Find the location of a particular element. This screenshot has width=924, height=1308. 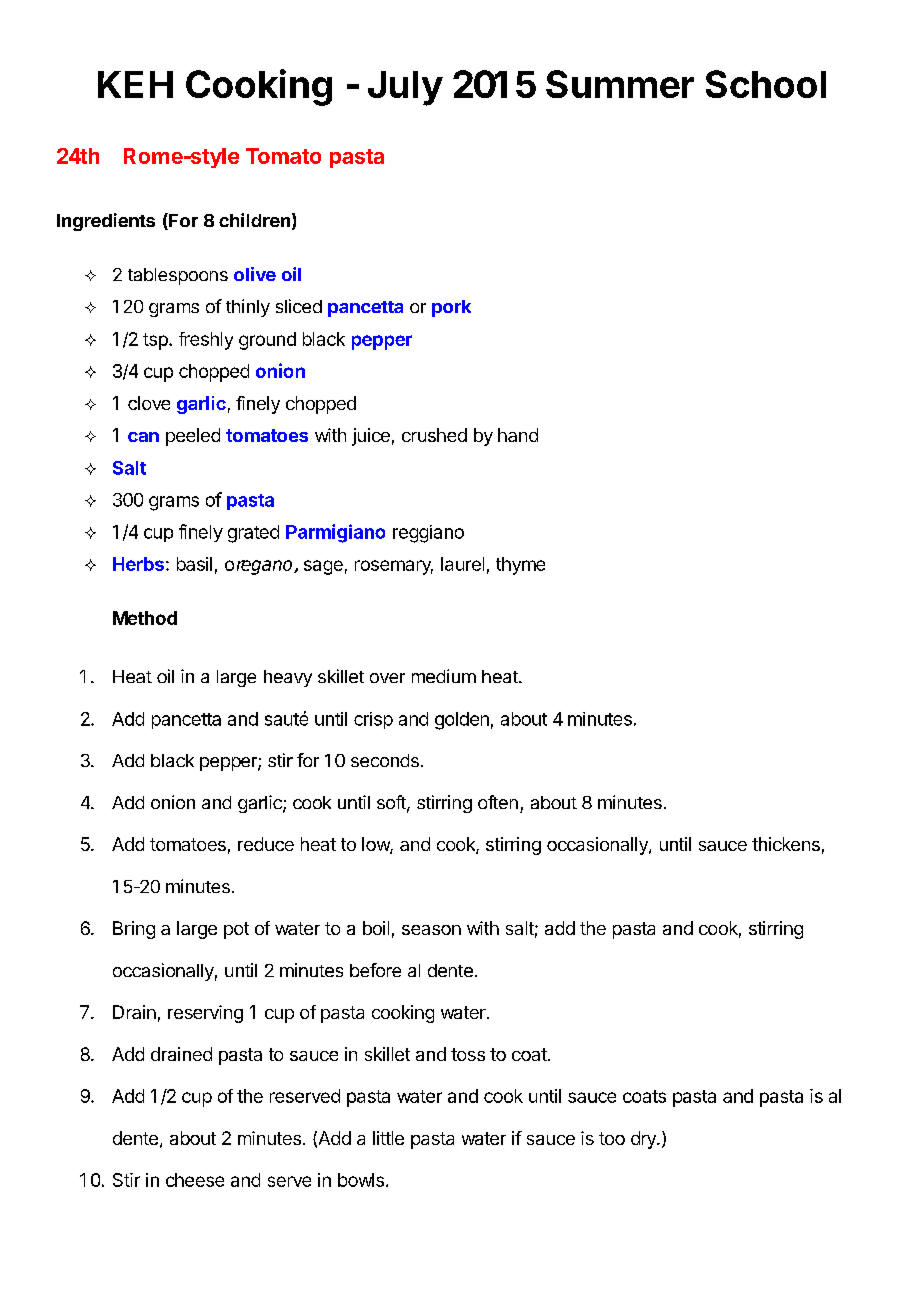

pot is located at coordinates (236, 930).
